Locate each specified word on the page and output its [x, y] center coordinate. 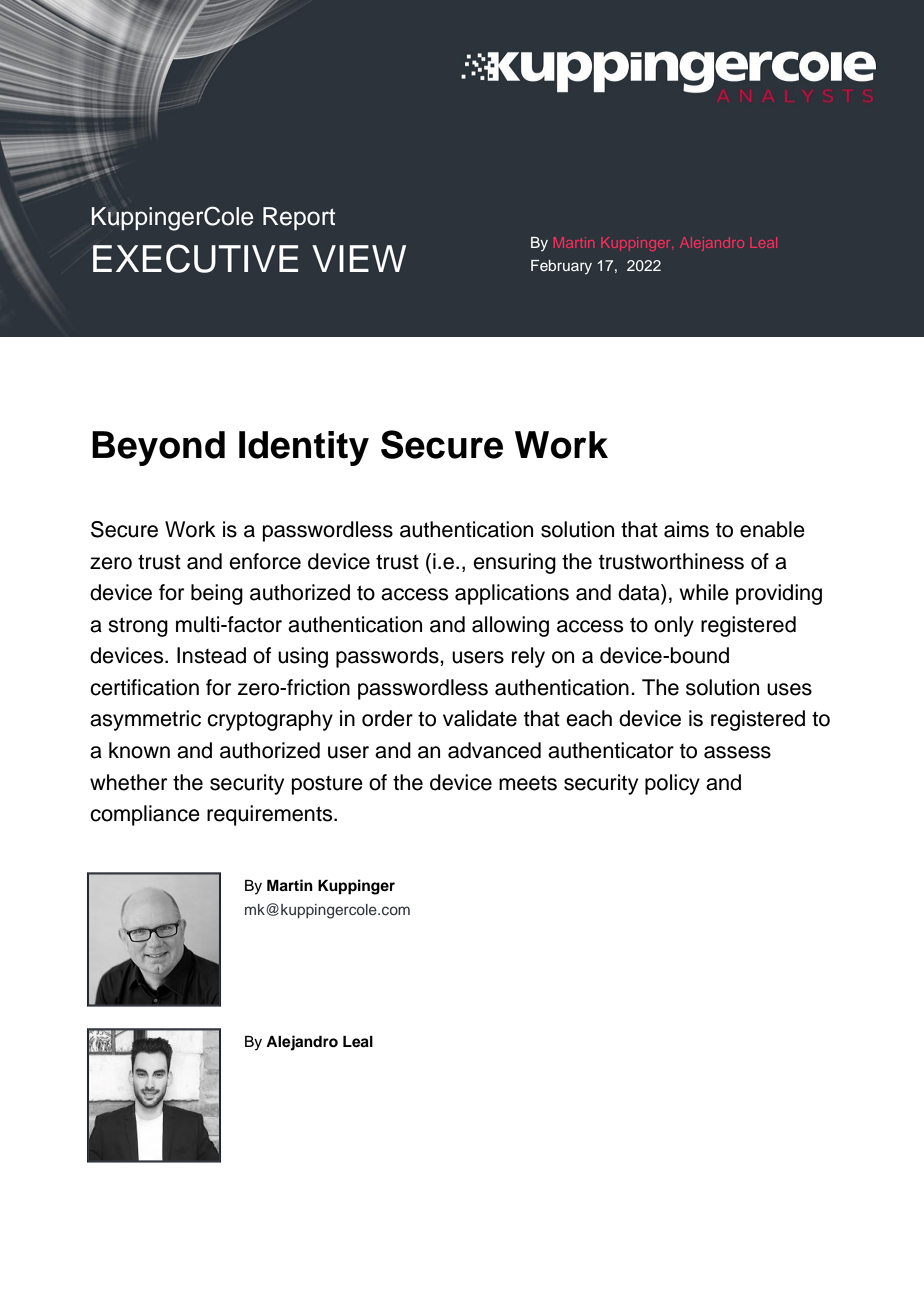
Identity [304, 448]
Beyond [158, 448]
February [561, 267]
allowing [510, 626]
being [217, 594]
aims [686, 529]
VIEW [359, 258]
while [704, 592]
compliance [145, 815]
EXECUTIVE [195, 258]
